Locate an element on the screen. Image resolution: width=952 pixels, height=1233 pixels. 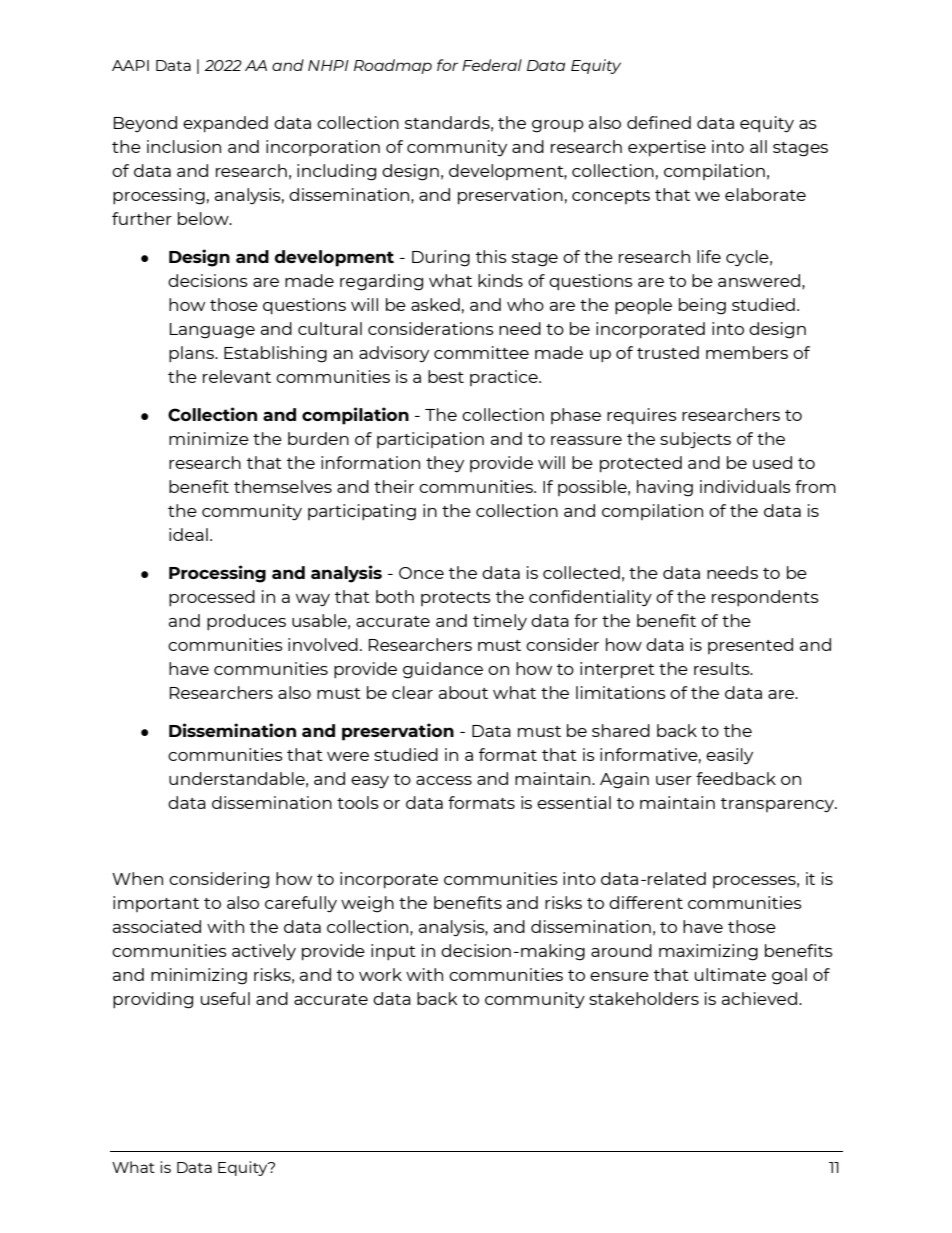
ultimate is located at coordinates (730, 974).
